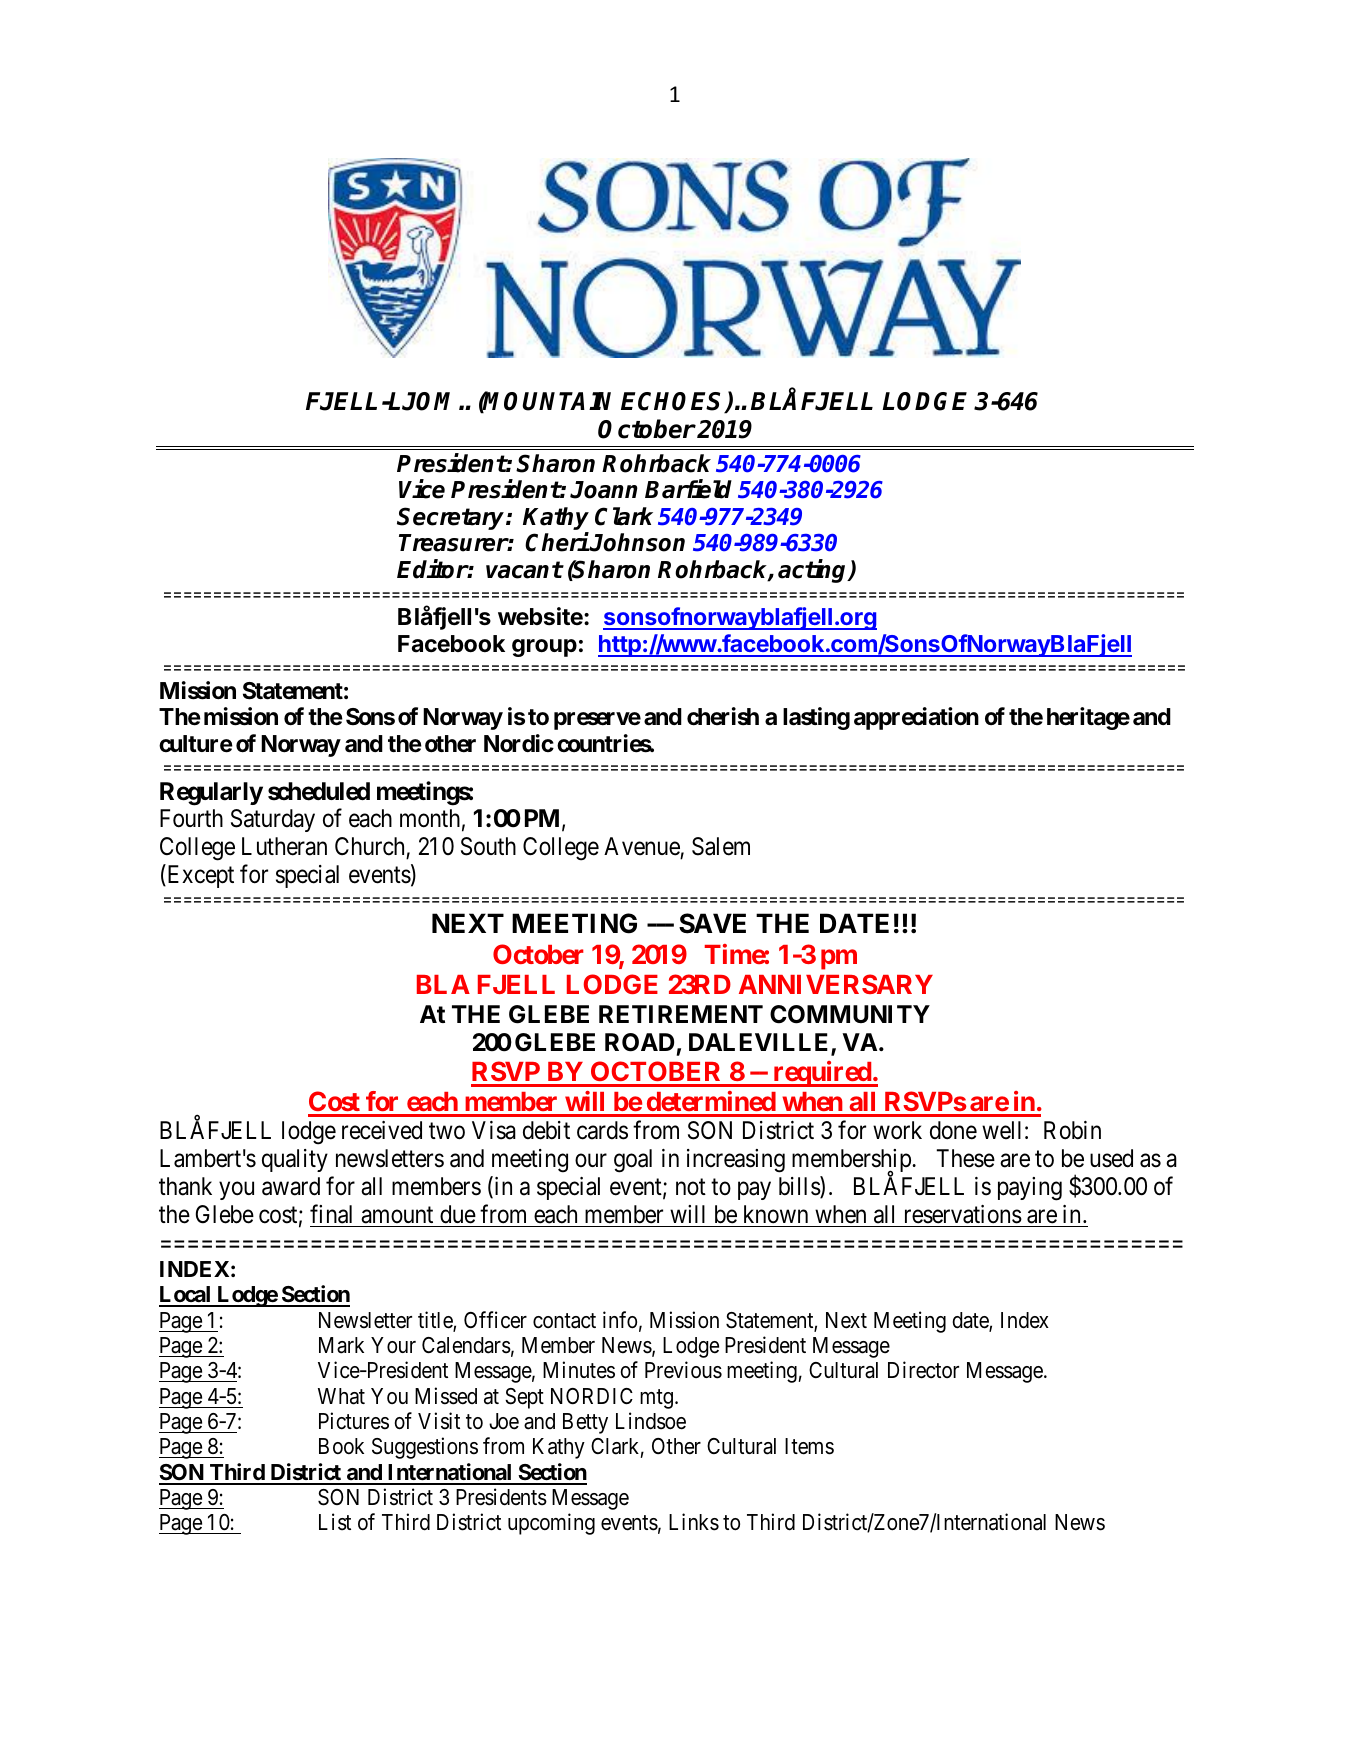 This page has width=1349, height=1746. What do you see at coordinates (694, 1522) in the page?
I see `Links` at bounding box center [694, 1522].
